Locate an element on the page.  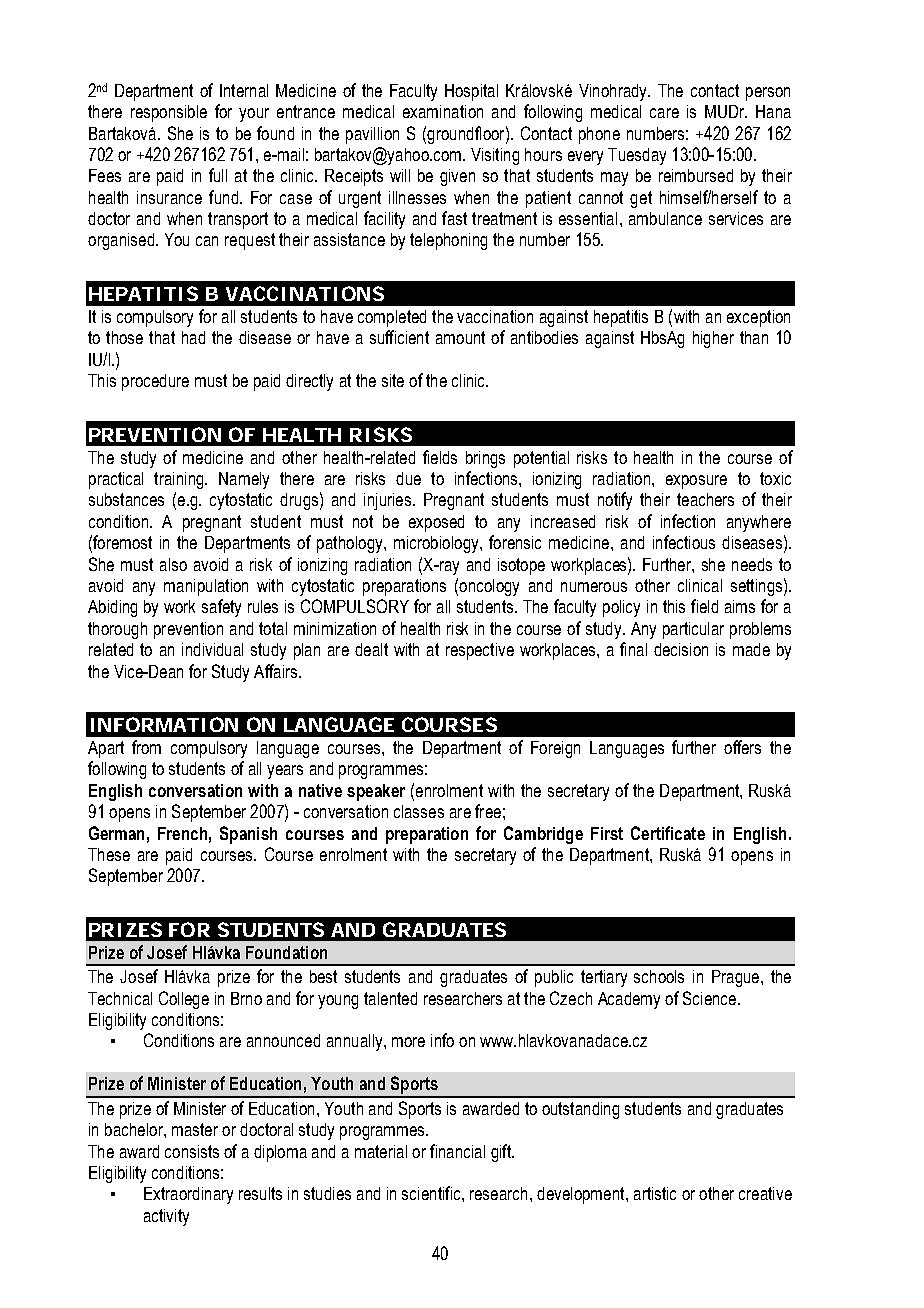
Extraordinary is located at coordinates (188, 1195).
